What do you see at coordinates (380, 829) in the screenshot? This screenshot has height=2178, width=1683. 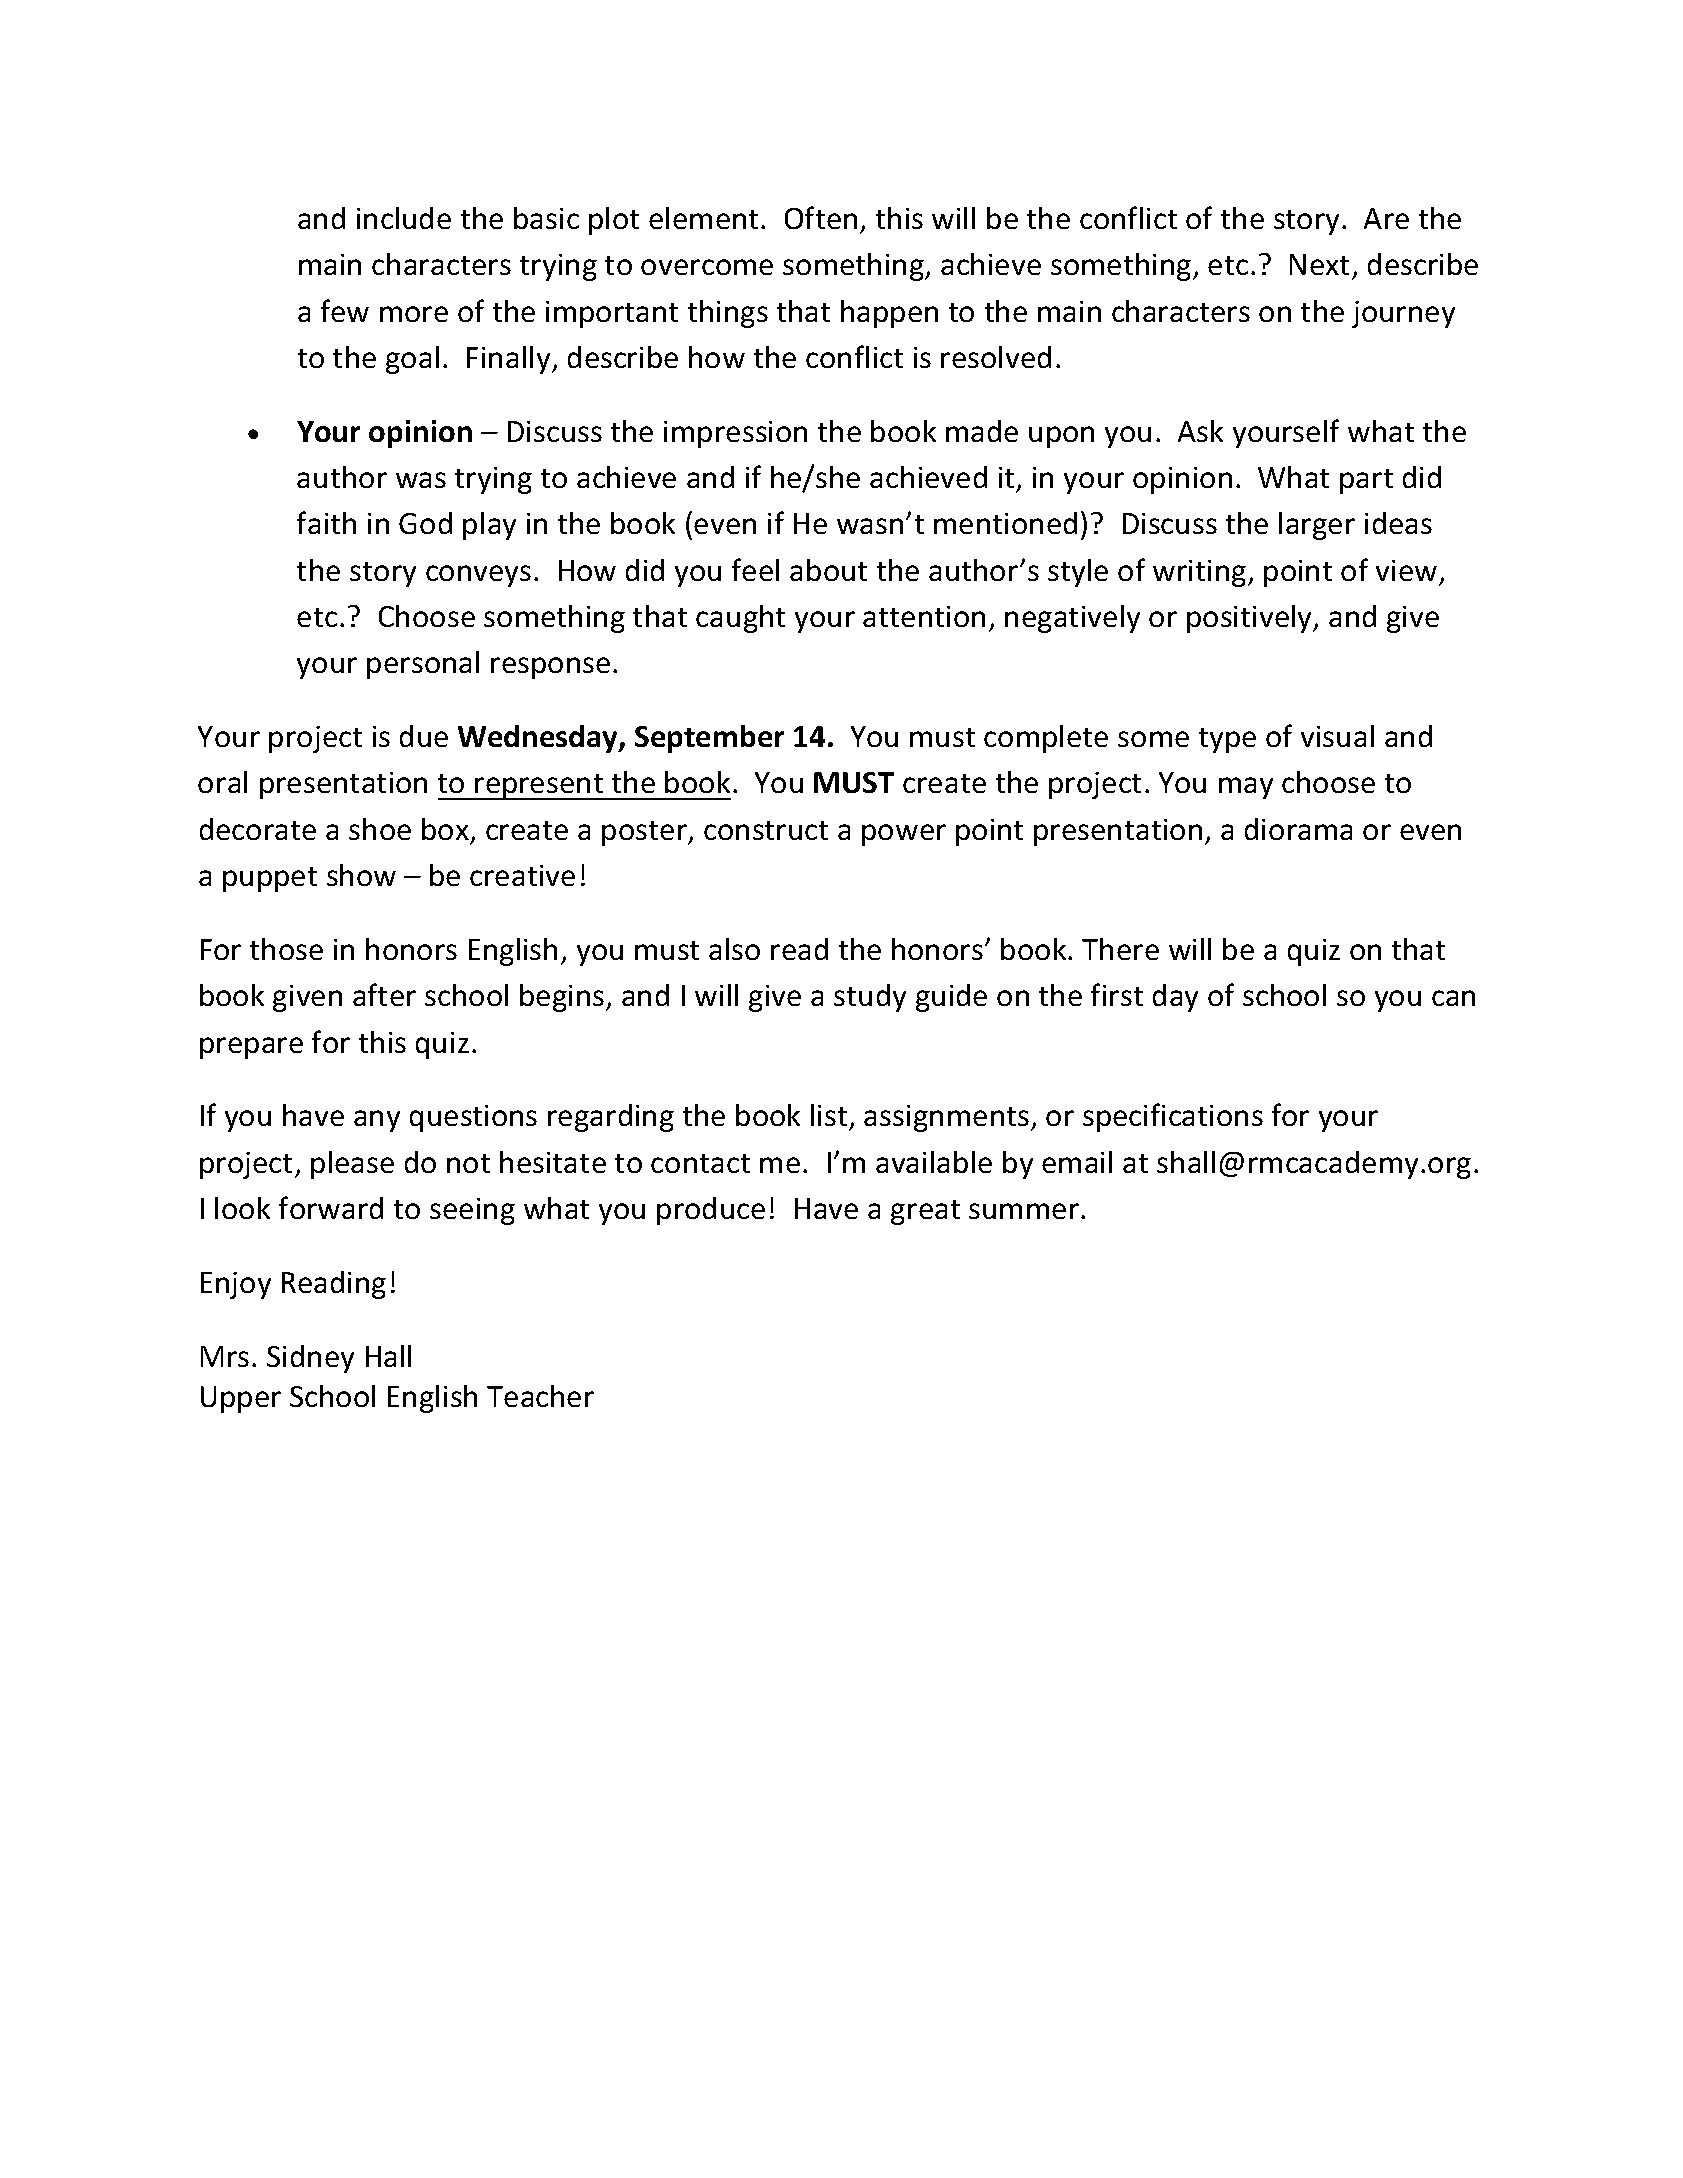 I see `shoe` at bounding box center [380, 829].
